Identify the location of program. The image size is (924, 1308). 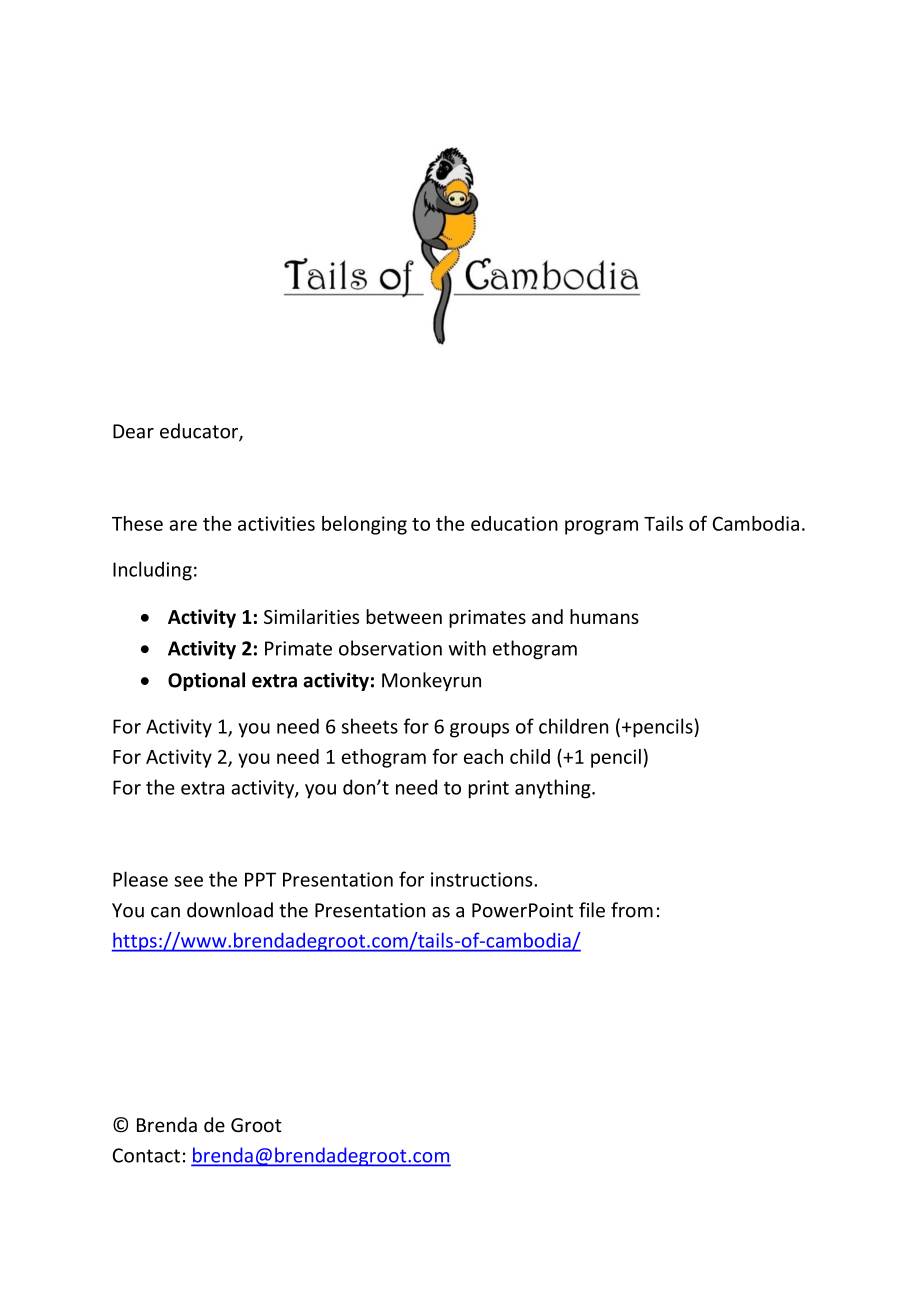
(601, 527).
